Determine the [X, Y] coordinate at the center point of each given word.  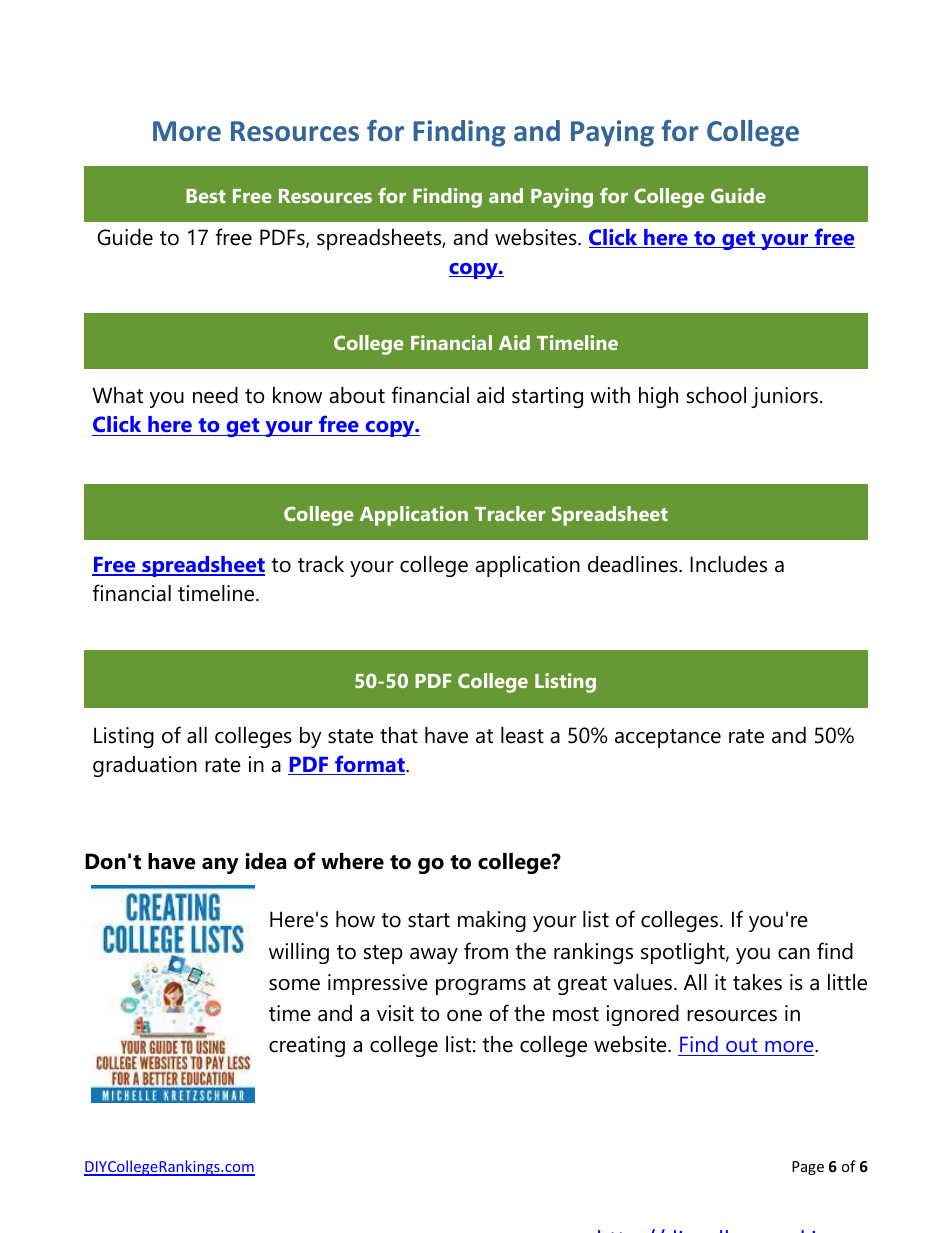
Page [808, 1168]
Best [206, 196]
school [716, 395]
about [357, 395]
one [464, 1016]
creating [307, 1046]
